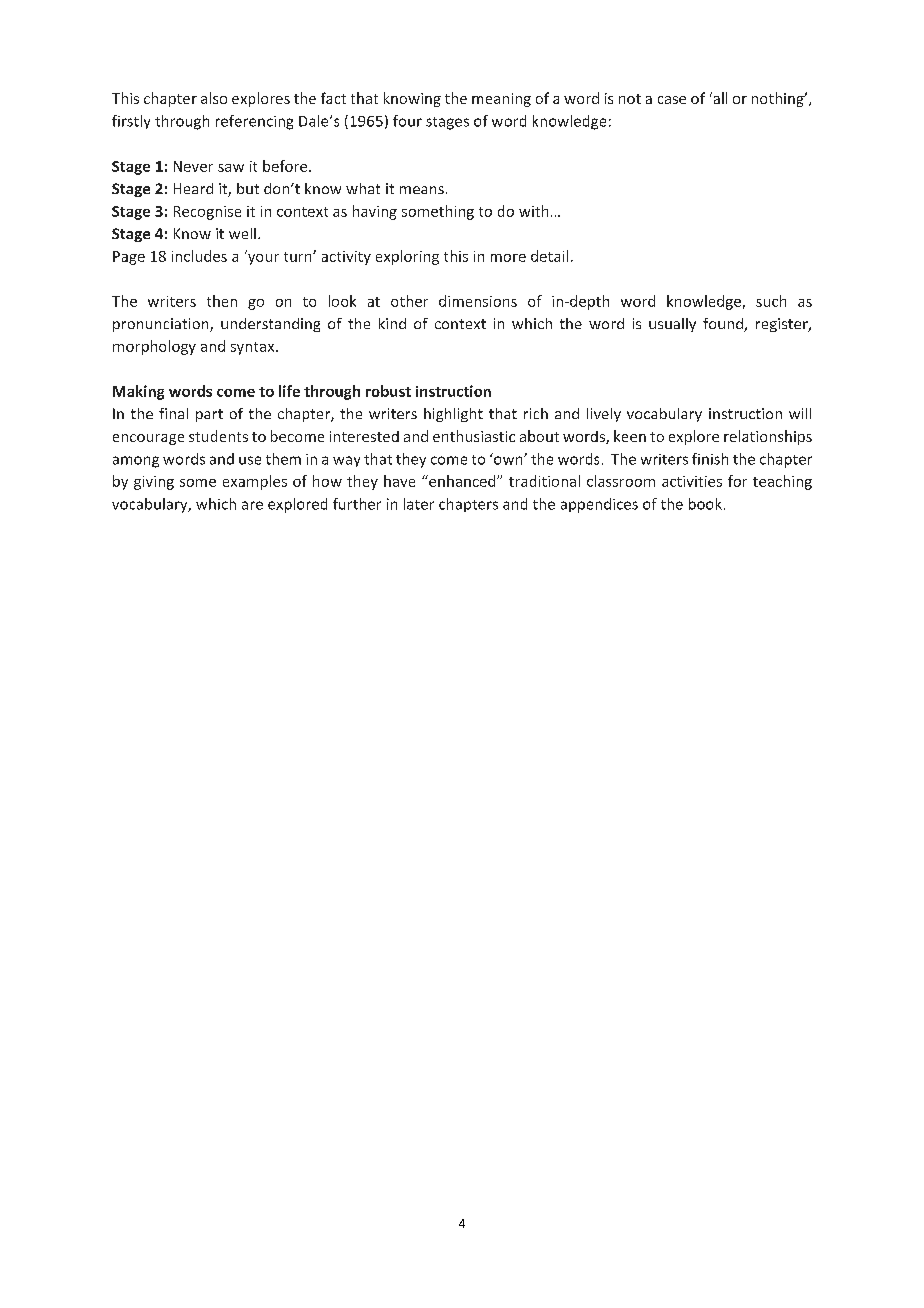  I want to click on found, so click(724, 325).
